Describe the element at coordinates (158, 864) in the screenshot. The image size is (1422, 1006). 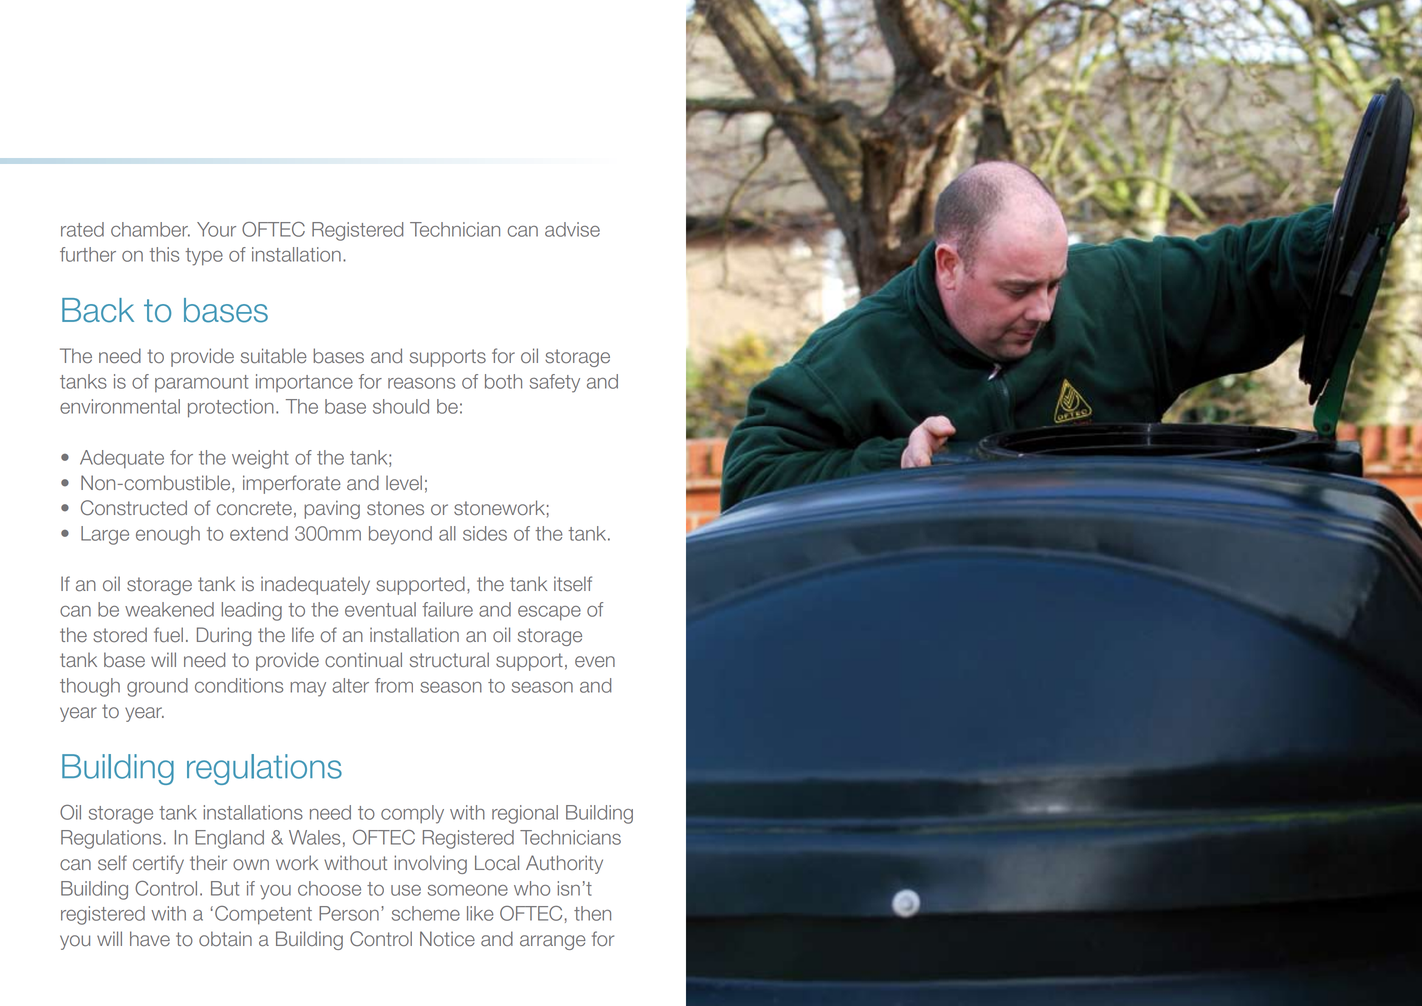
I see `certify` at that location.
